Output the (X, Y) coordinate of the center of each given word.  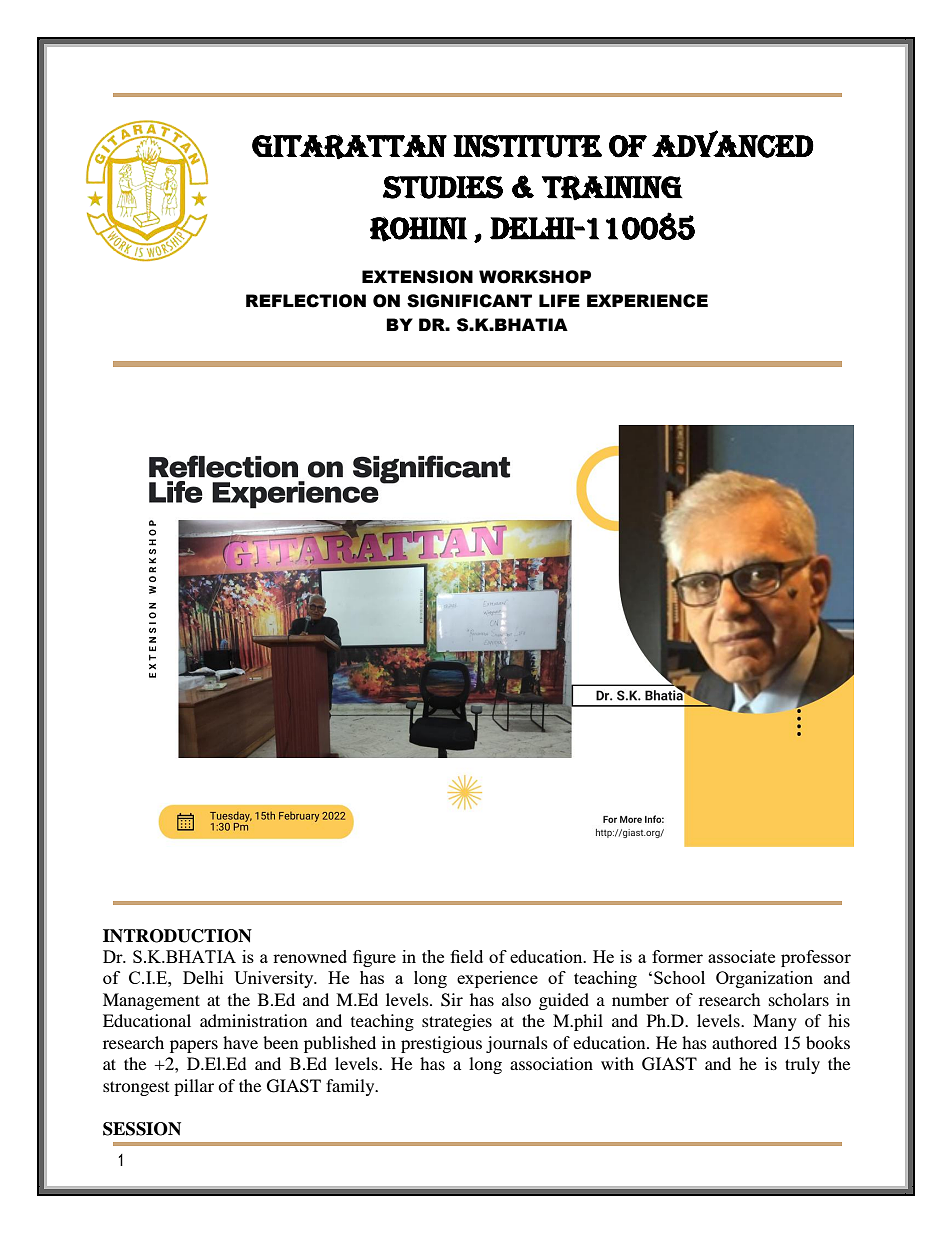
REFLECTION (306, 301)
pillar (194, 1087)
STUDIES (443, 187)
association (551, 1063)
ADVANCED (733, 144)
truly (802, 1065)
